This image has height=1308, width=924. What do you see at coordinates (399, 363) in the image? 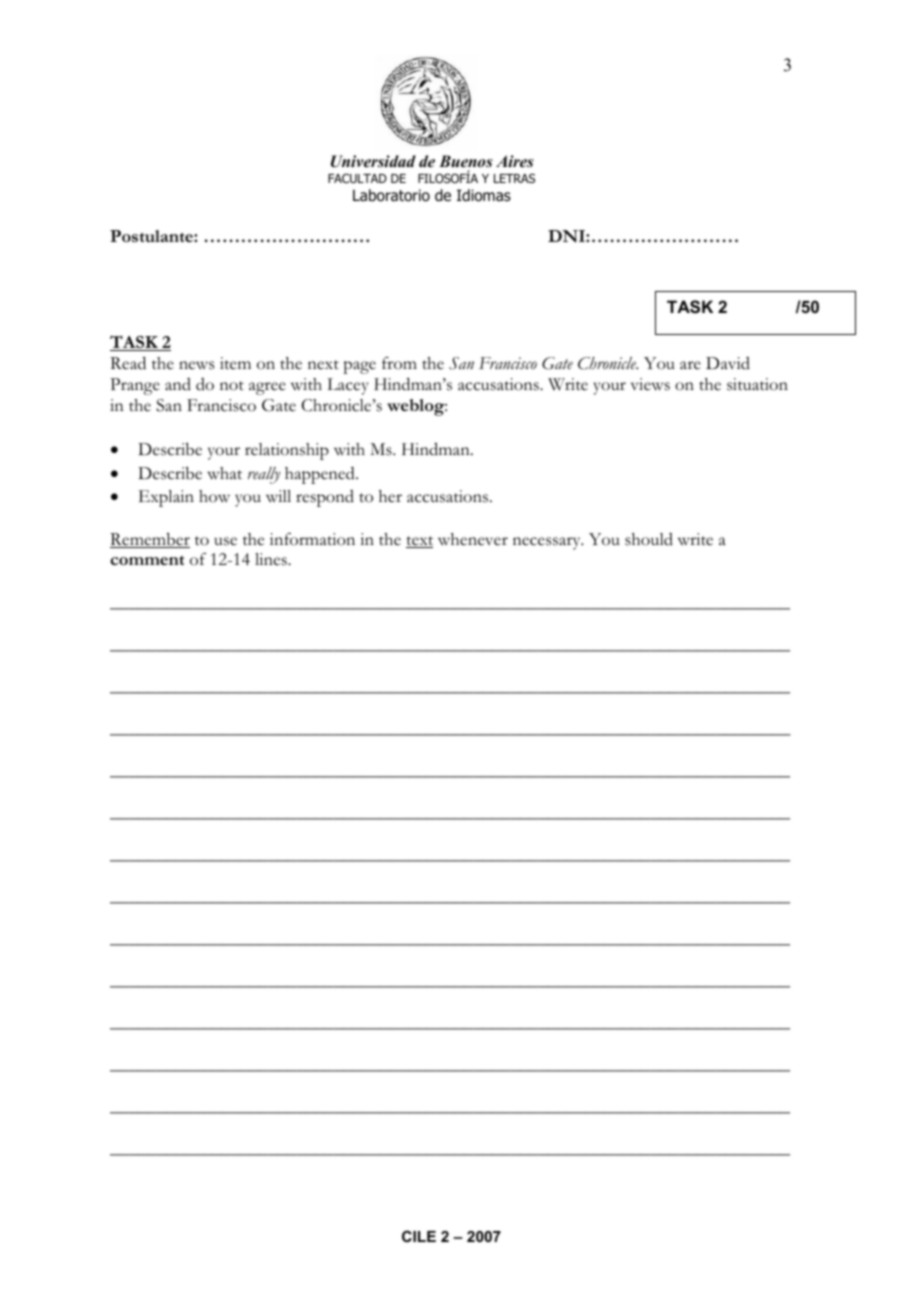
I see `from` at bounding box center [399, 363].
